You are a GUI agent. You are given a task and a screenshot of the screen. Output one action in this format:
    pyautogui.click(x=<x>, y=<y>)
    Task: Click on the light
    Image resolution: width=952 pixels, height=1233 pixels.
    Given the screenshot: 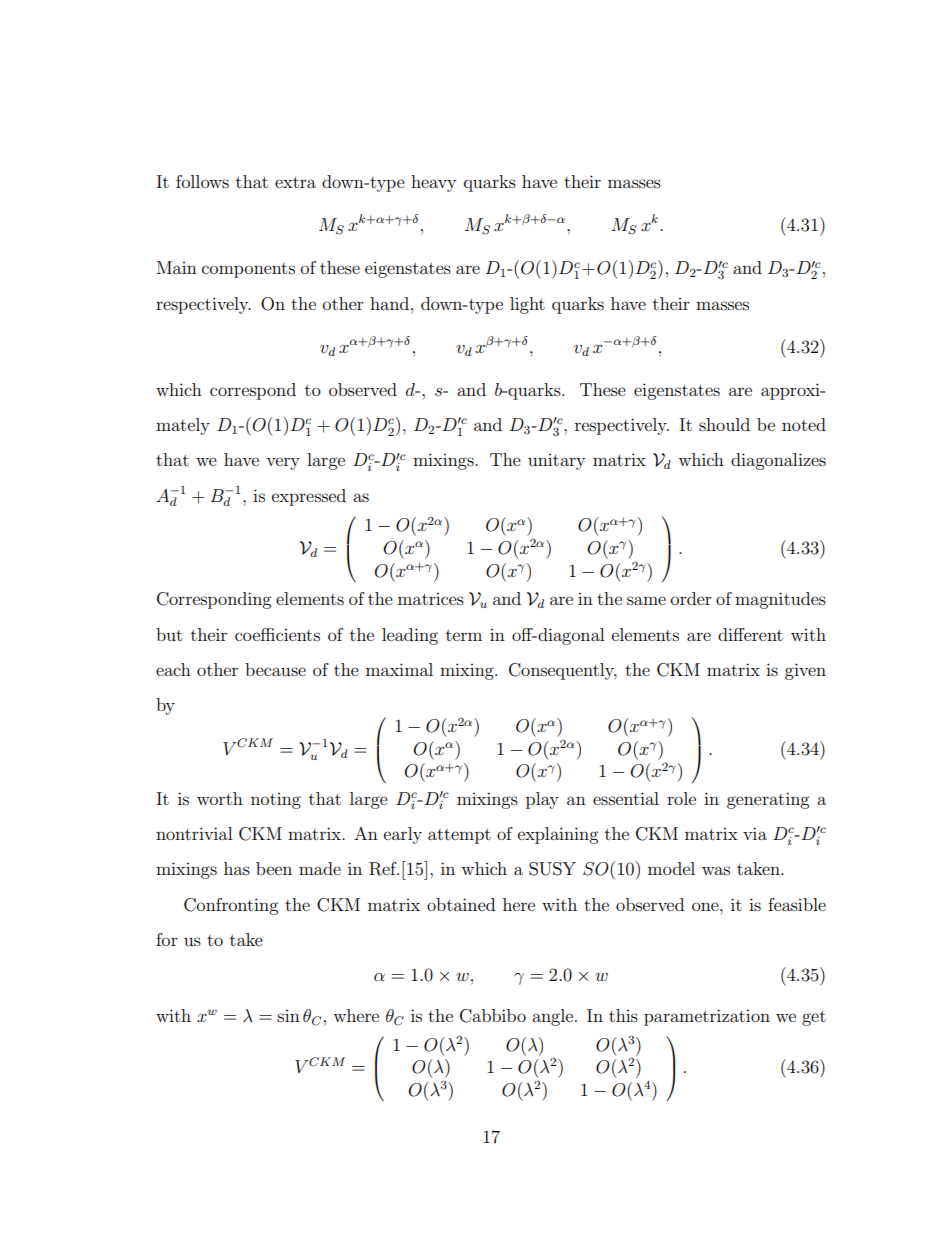 What is the action you would take?
    pyautogui.click(x=527, y=305)
